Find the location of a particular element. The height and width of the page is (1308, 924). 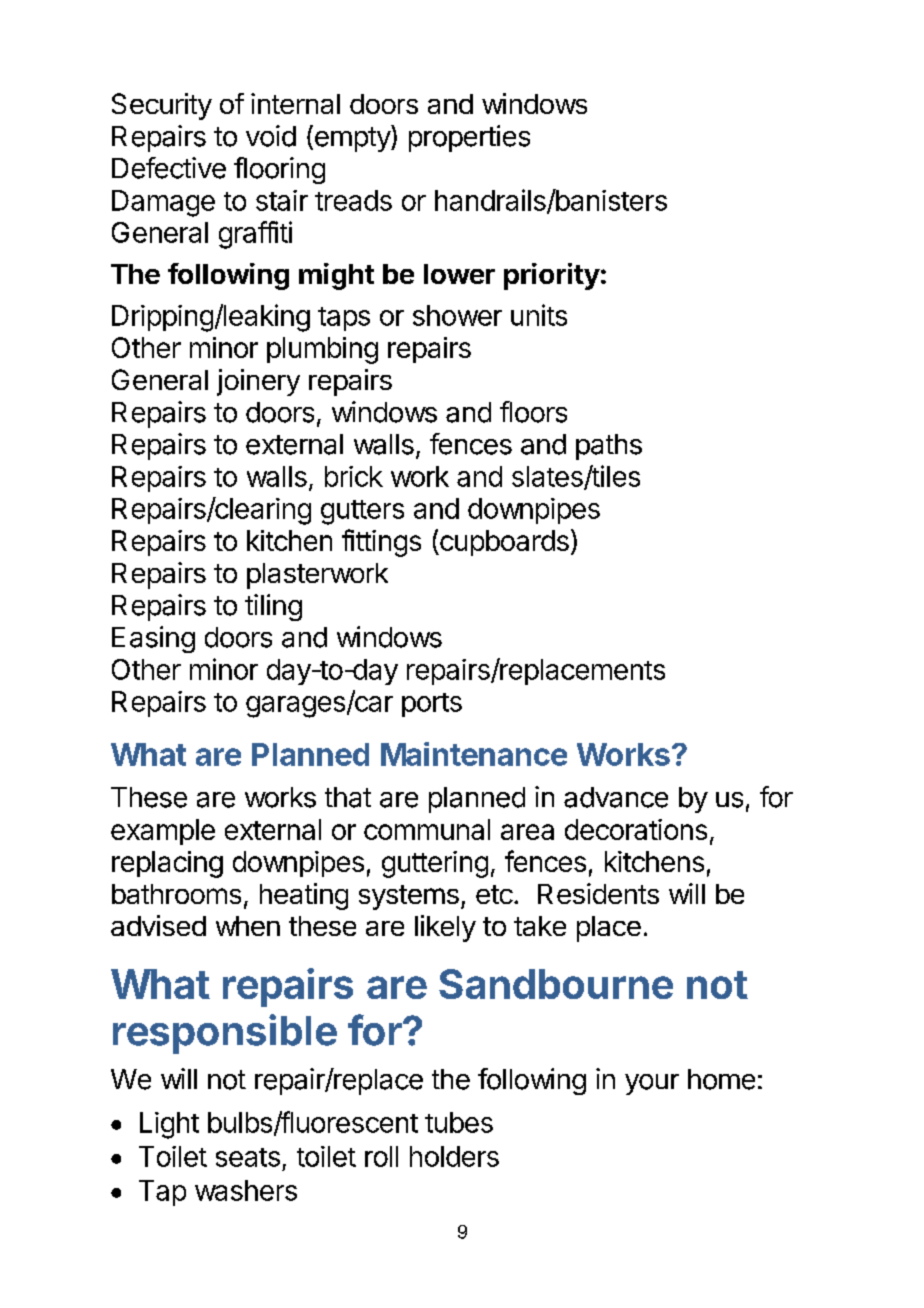

properties is located at coordinates (469, 138).
